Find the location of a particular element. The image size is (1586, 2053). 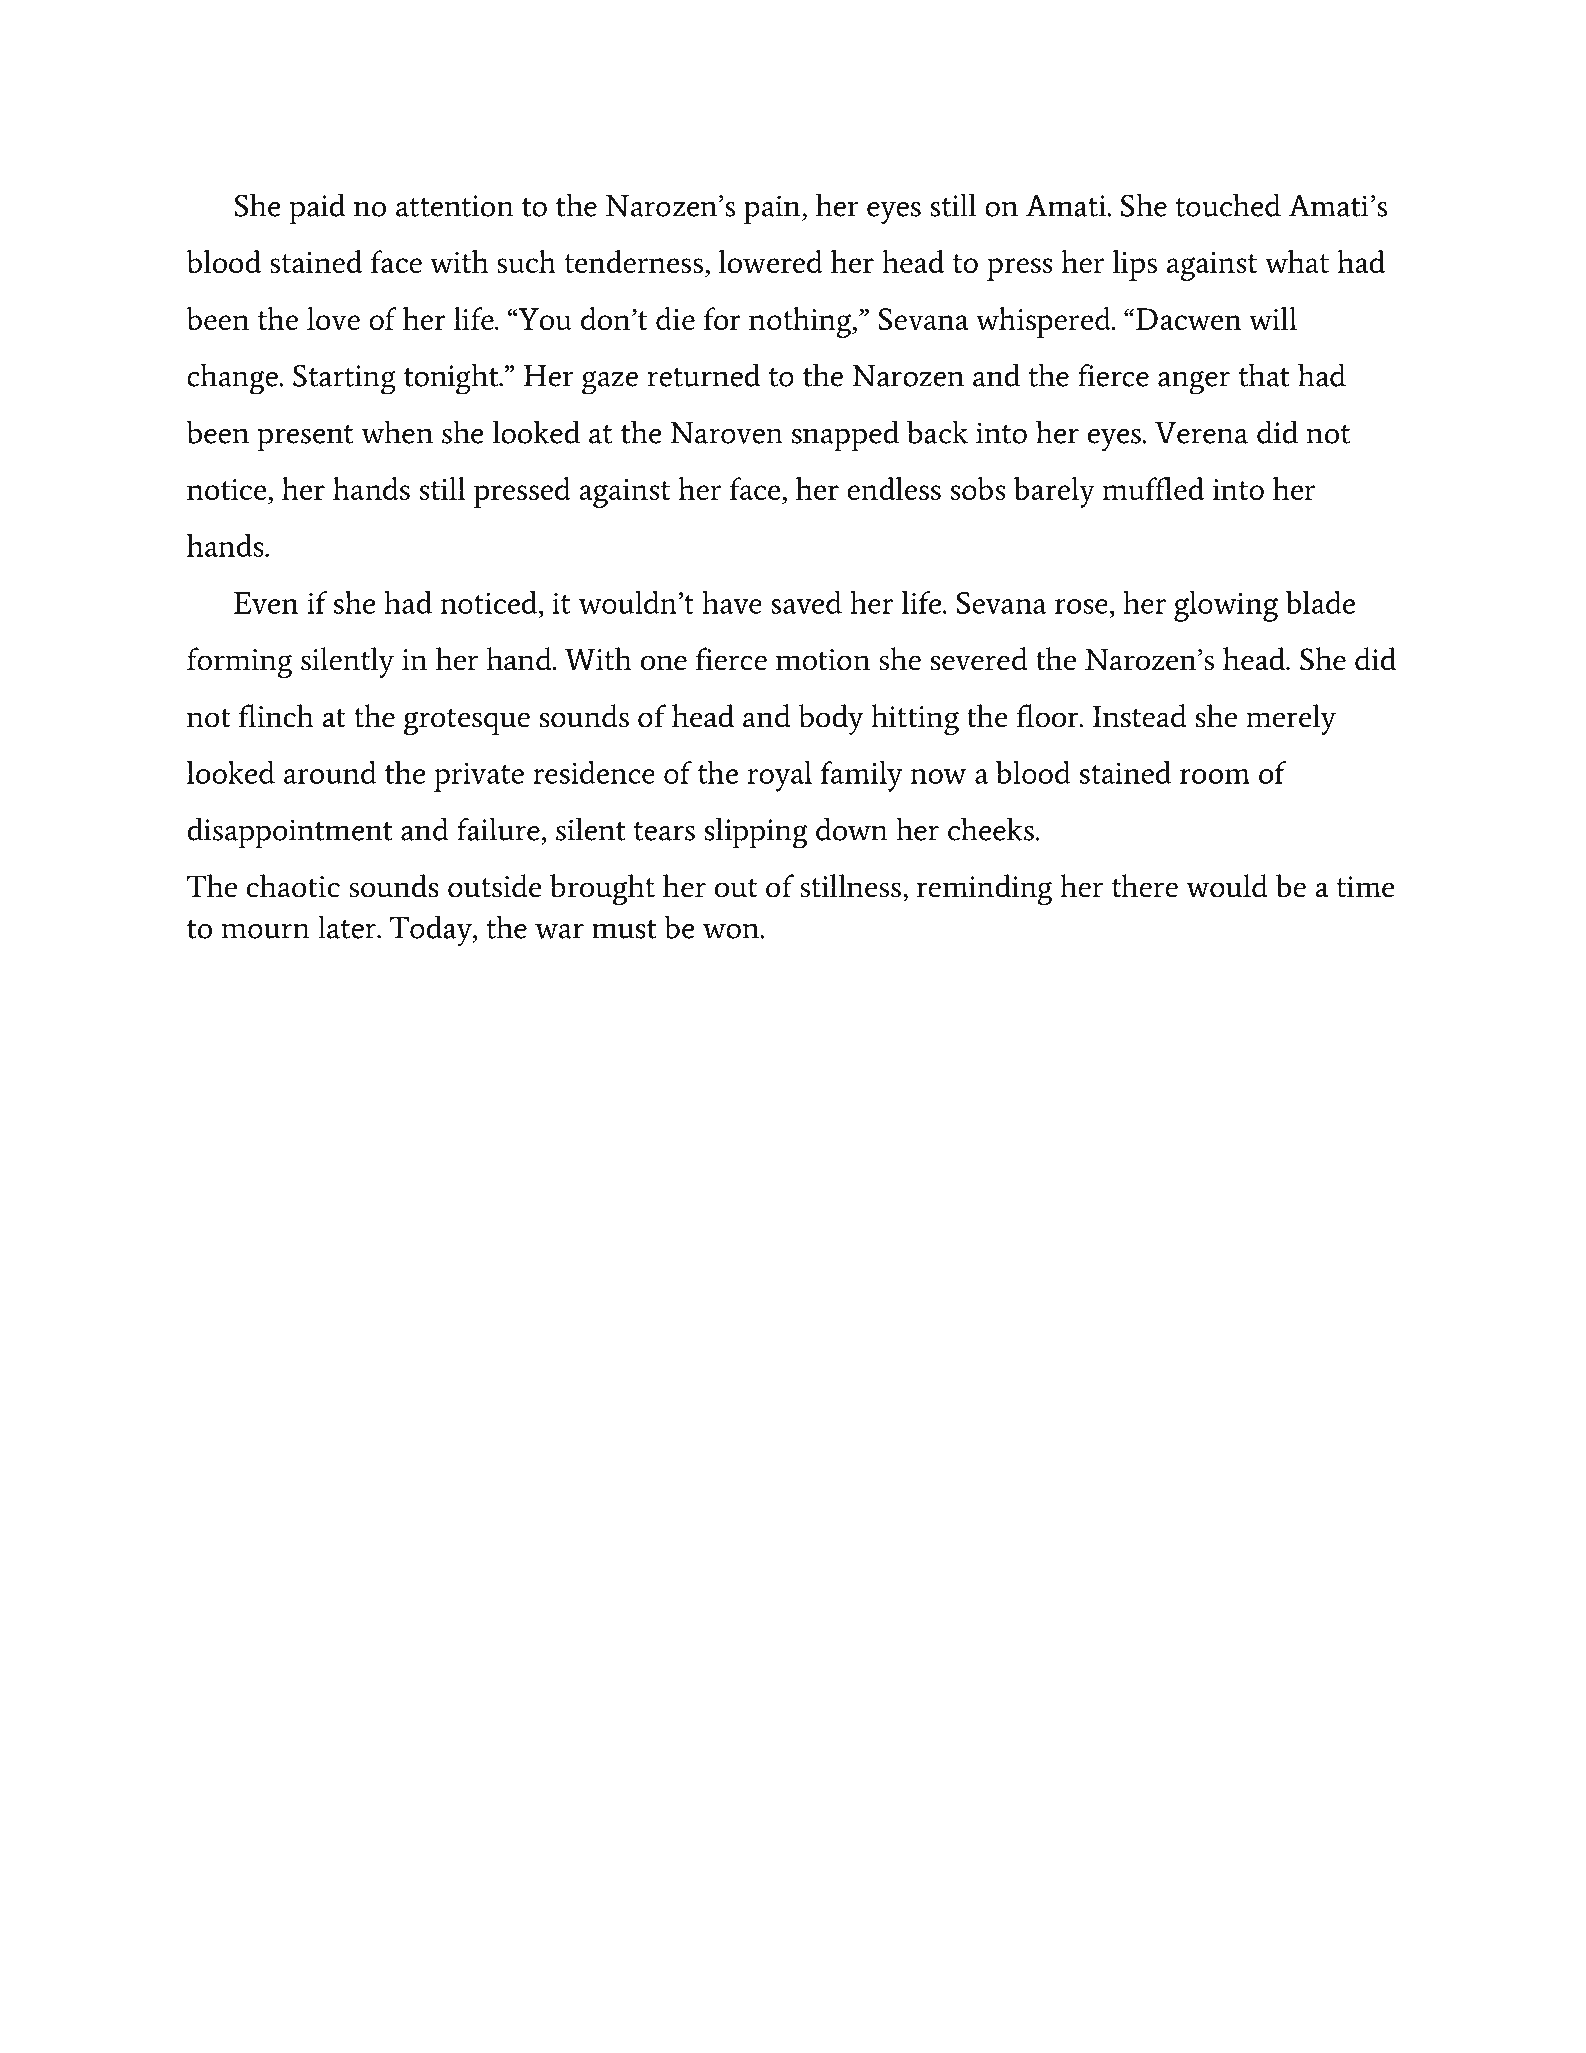

Even is located at coordinates (266, 603).
